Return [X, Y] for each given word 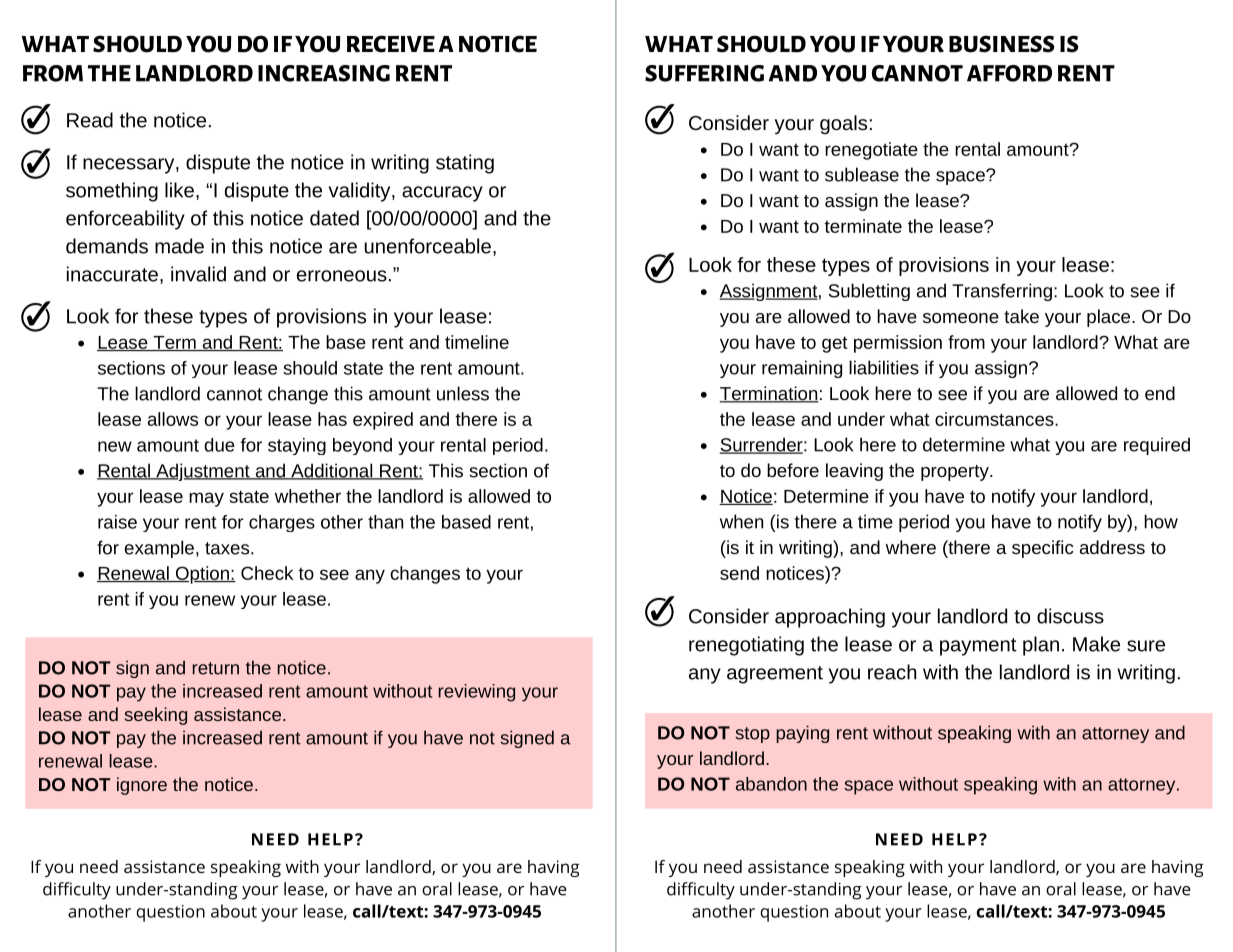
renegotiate [871, 151]
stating [465, 164]
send [739, 573]
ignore [142, 786]
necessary [130, 166]
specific [1042, 549]
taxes [227, 548]
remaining [802, 369]
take [1021, 316]
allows [173, 419]
